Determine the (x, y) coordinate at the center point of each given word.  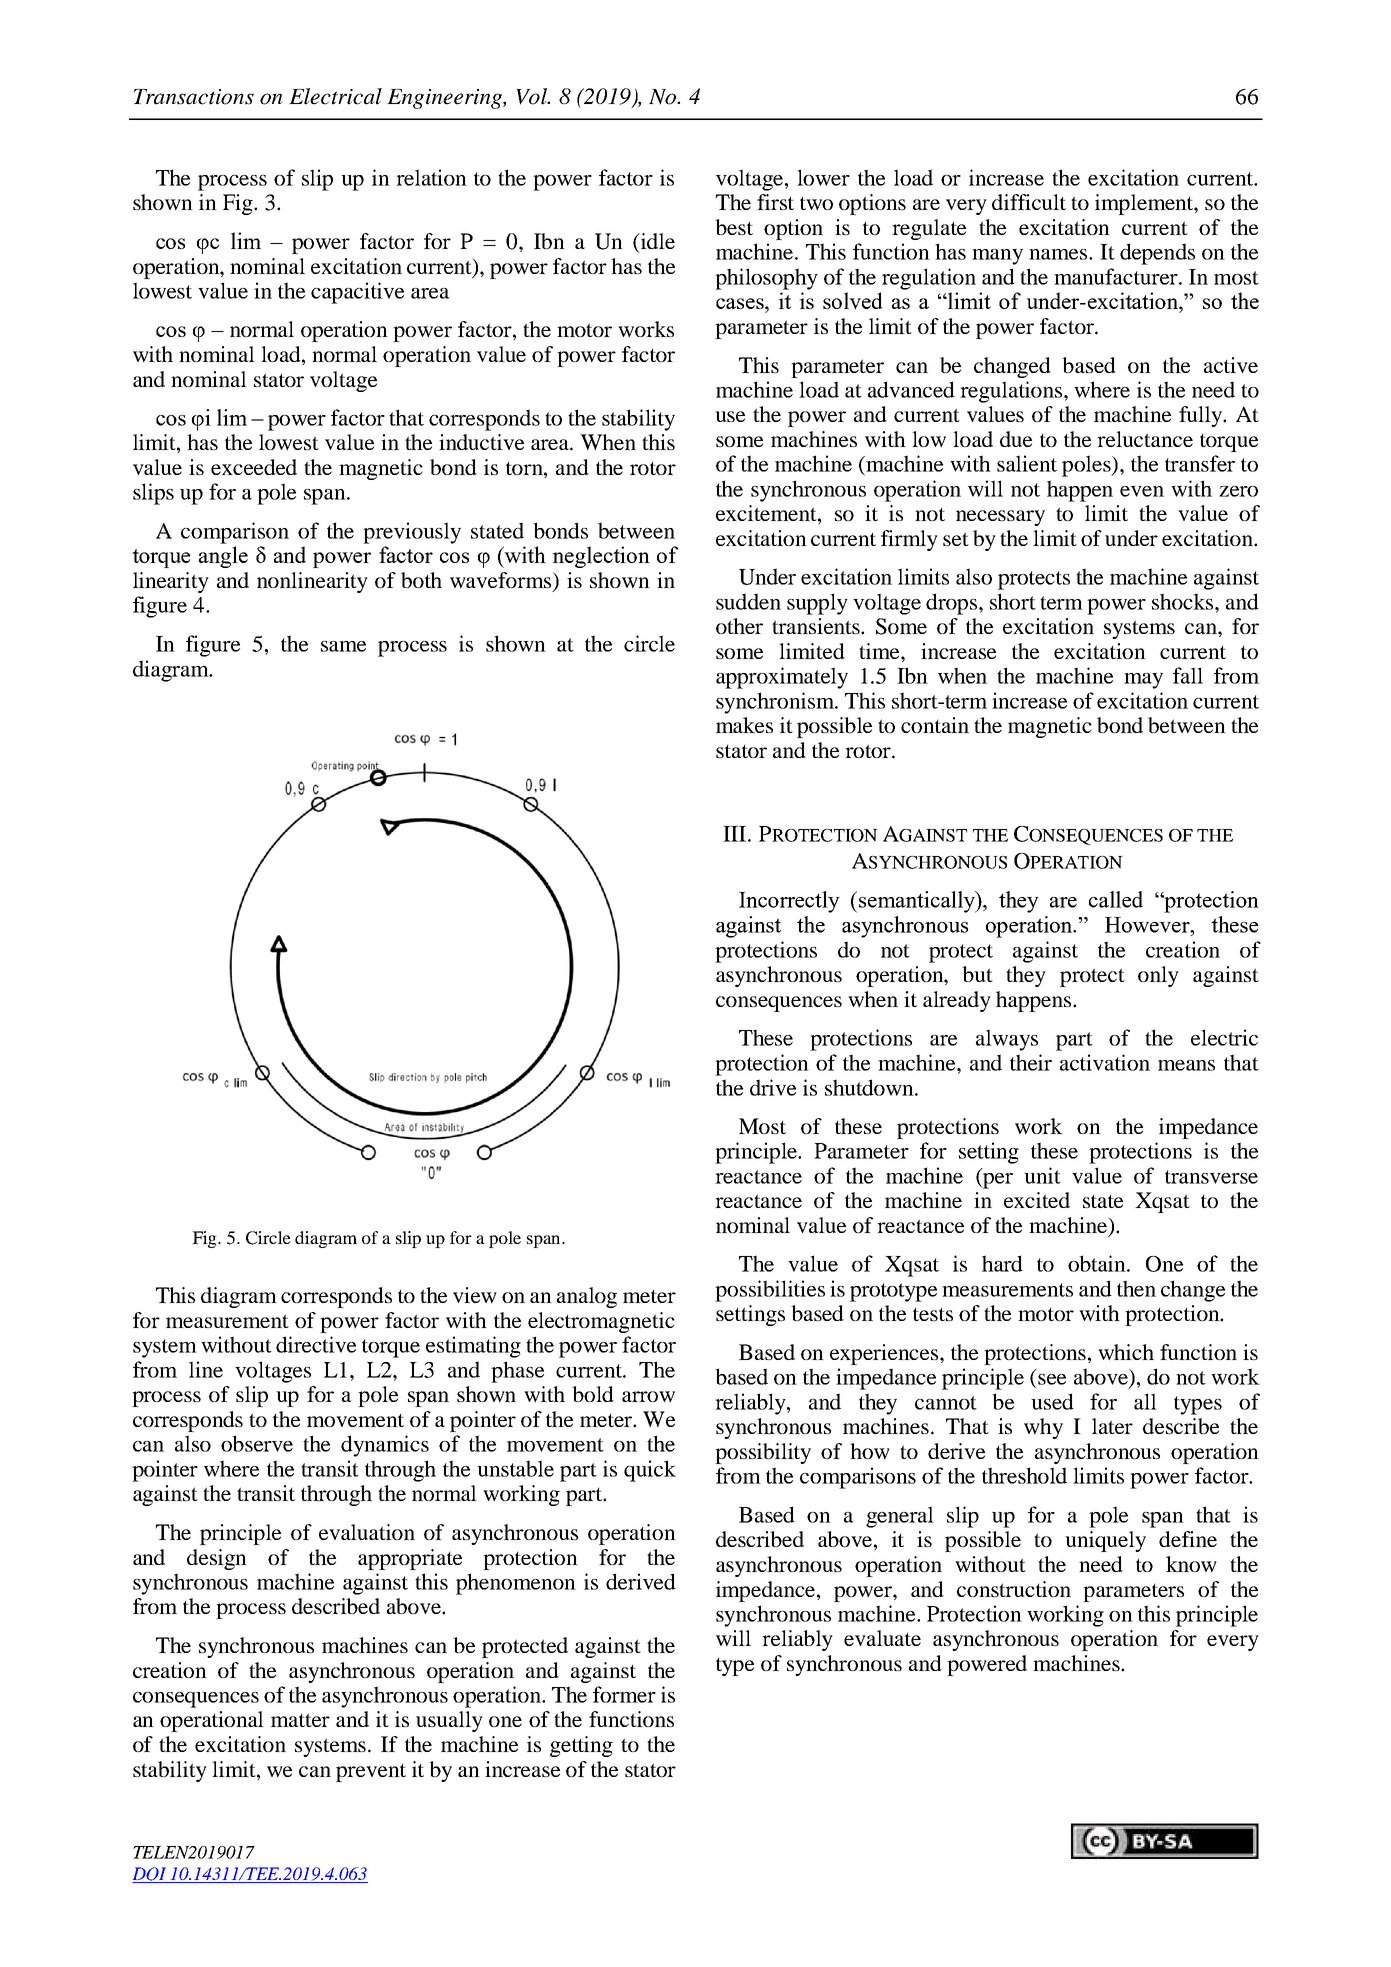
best (734, 227)
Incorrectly (789, 902)
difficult (1029, 202)
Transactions (194, 97)
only (1158, 976)
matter (300, 1720)
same (343, 646)
